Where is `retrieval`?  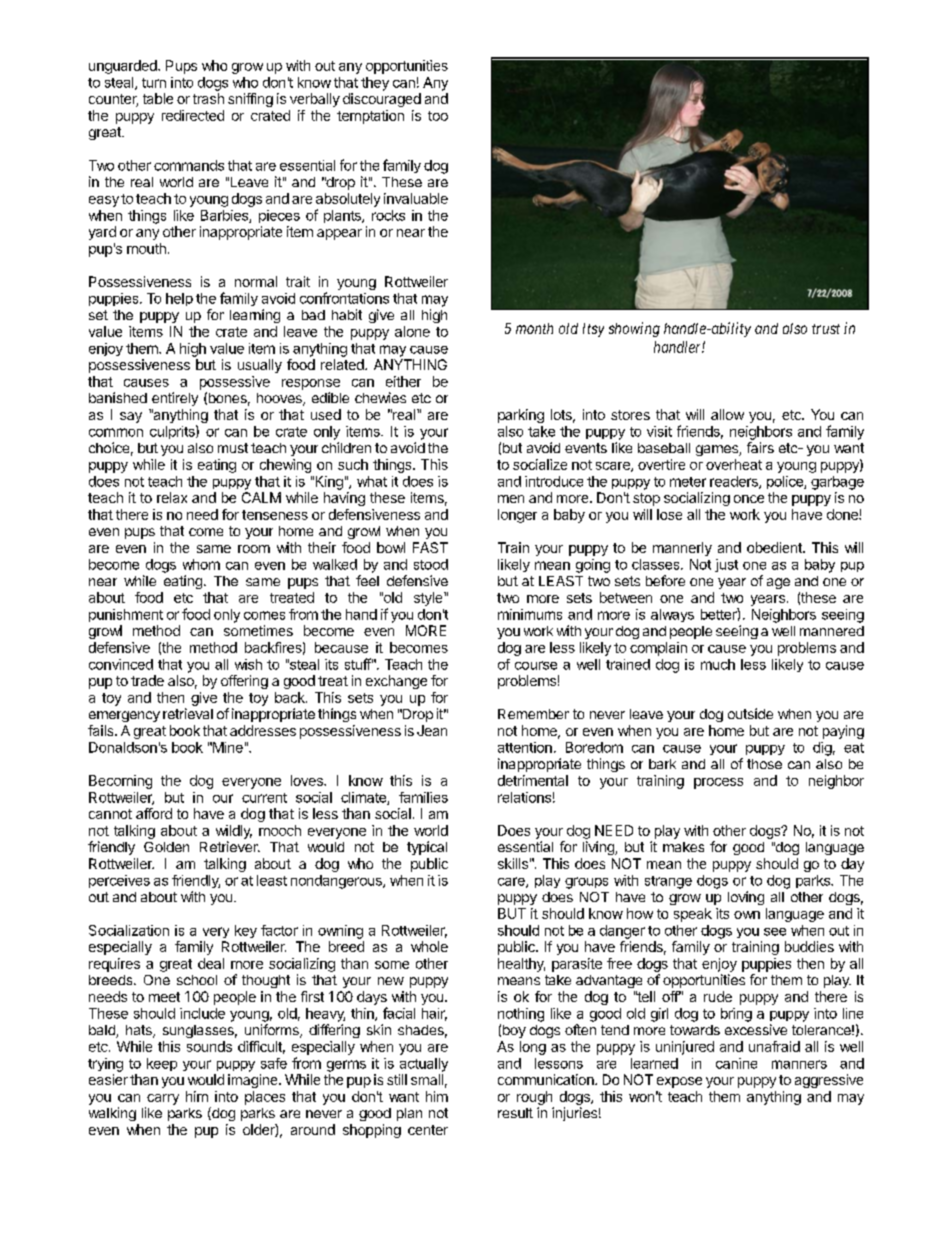 retrieval is located at coordinates (188, 713).
